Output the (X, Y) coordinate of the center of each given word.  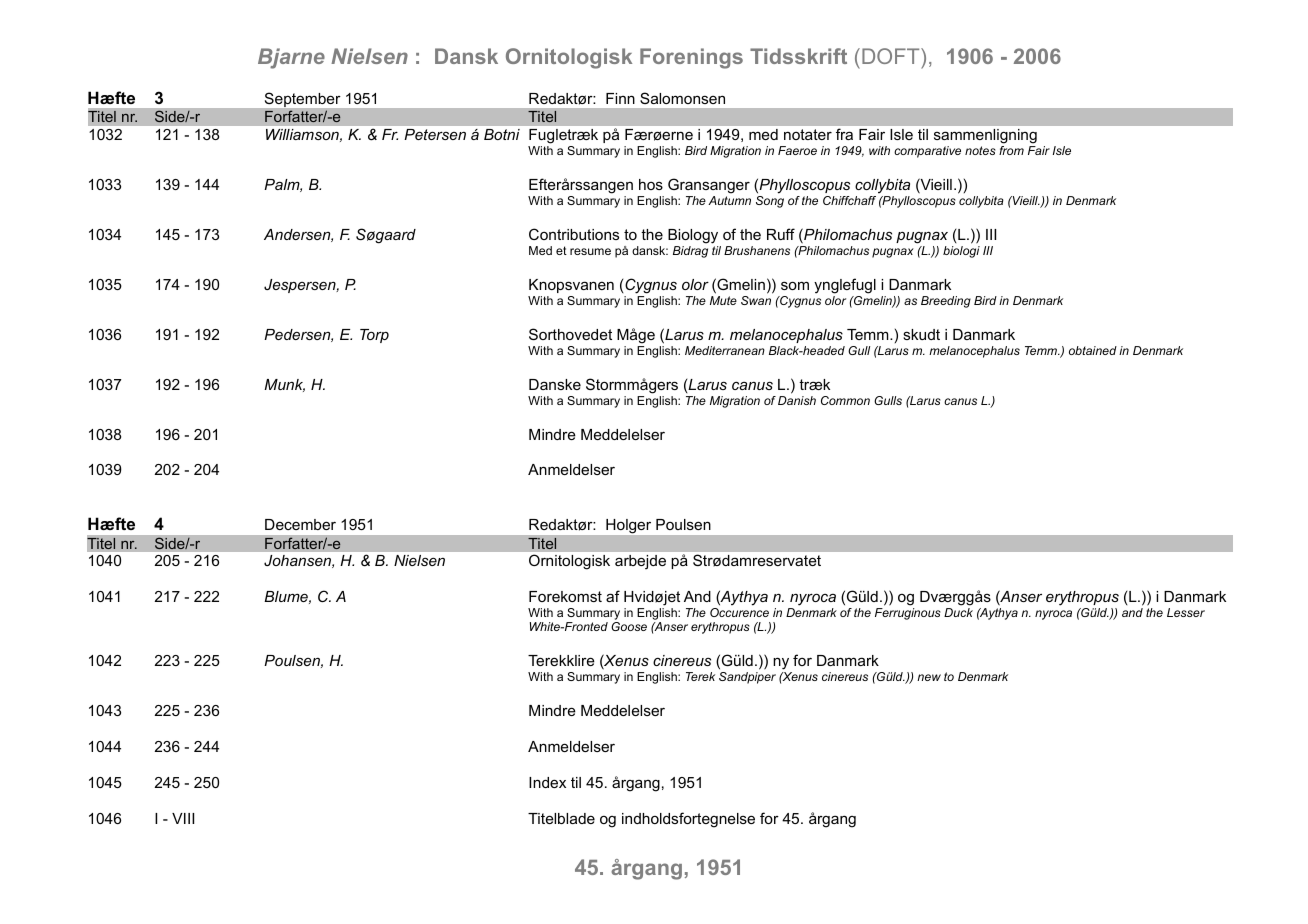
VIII (183, 818)
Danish (797, 400)
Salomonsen (682, 98)
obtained (1093, 350)
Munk (284, 385)
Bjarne (291, 58)
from (1011, 150)
